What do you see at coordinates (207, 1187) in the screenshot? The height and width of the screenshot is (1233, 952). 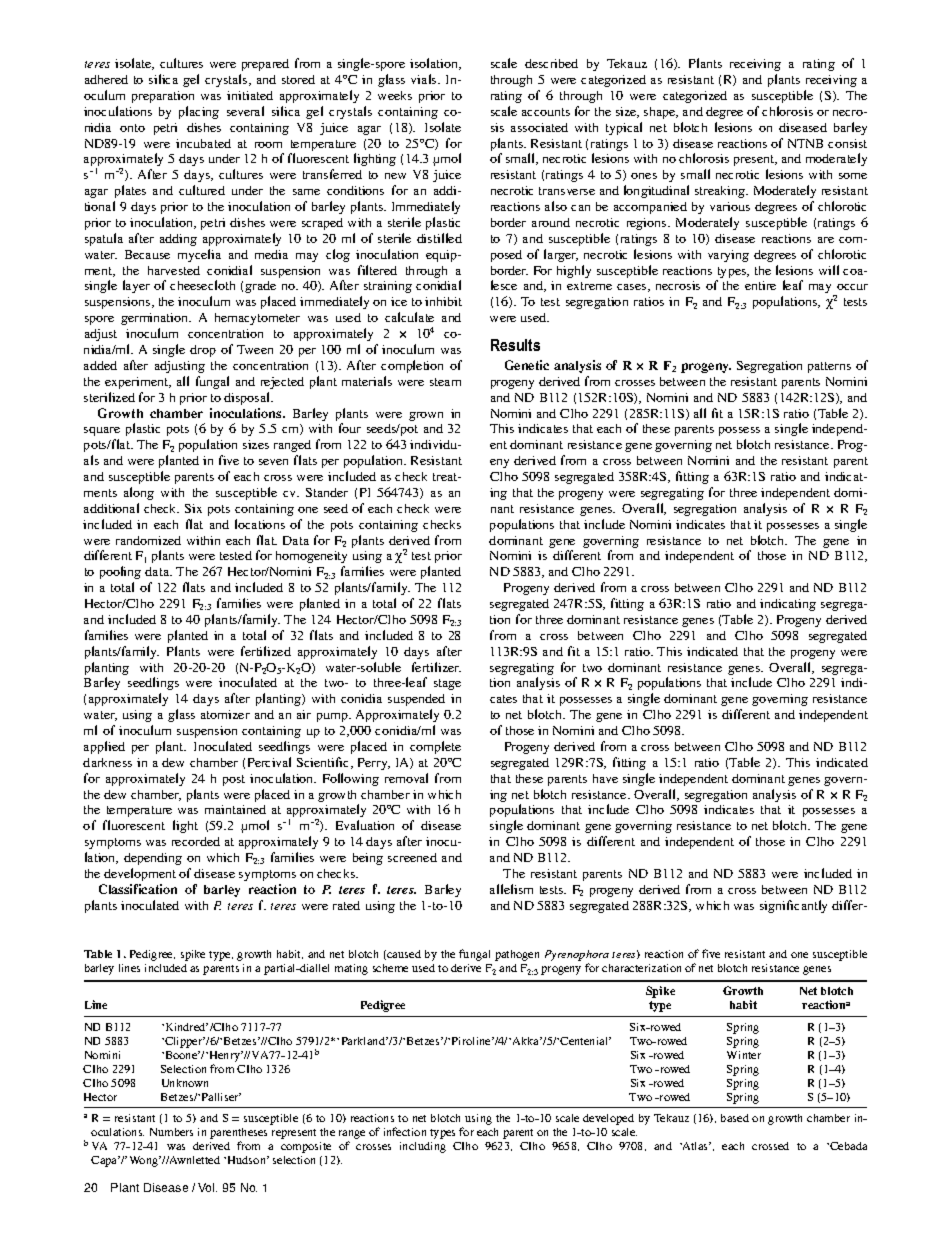 I see `Vol` at bounding box center [207, 1187].
